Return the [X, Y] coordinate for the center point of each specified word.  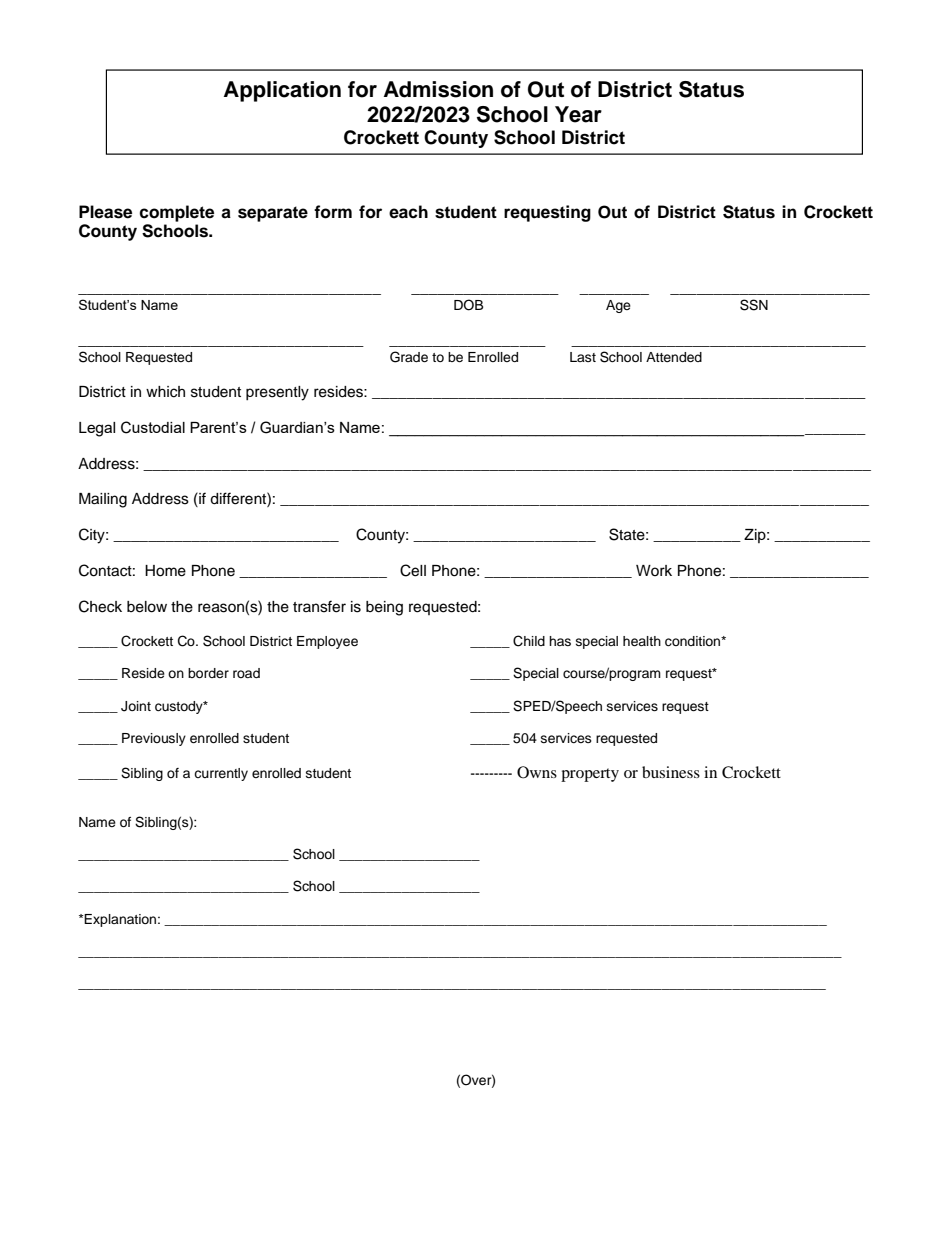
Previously [154, 739]
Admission [438, 89]
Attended [674, 357]
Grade [409, 357]
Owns [537, 772]
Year [578, 114]
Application [282, 91]
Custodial [153, 427]
